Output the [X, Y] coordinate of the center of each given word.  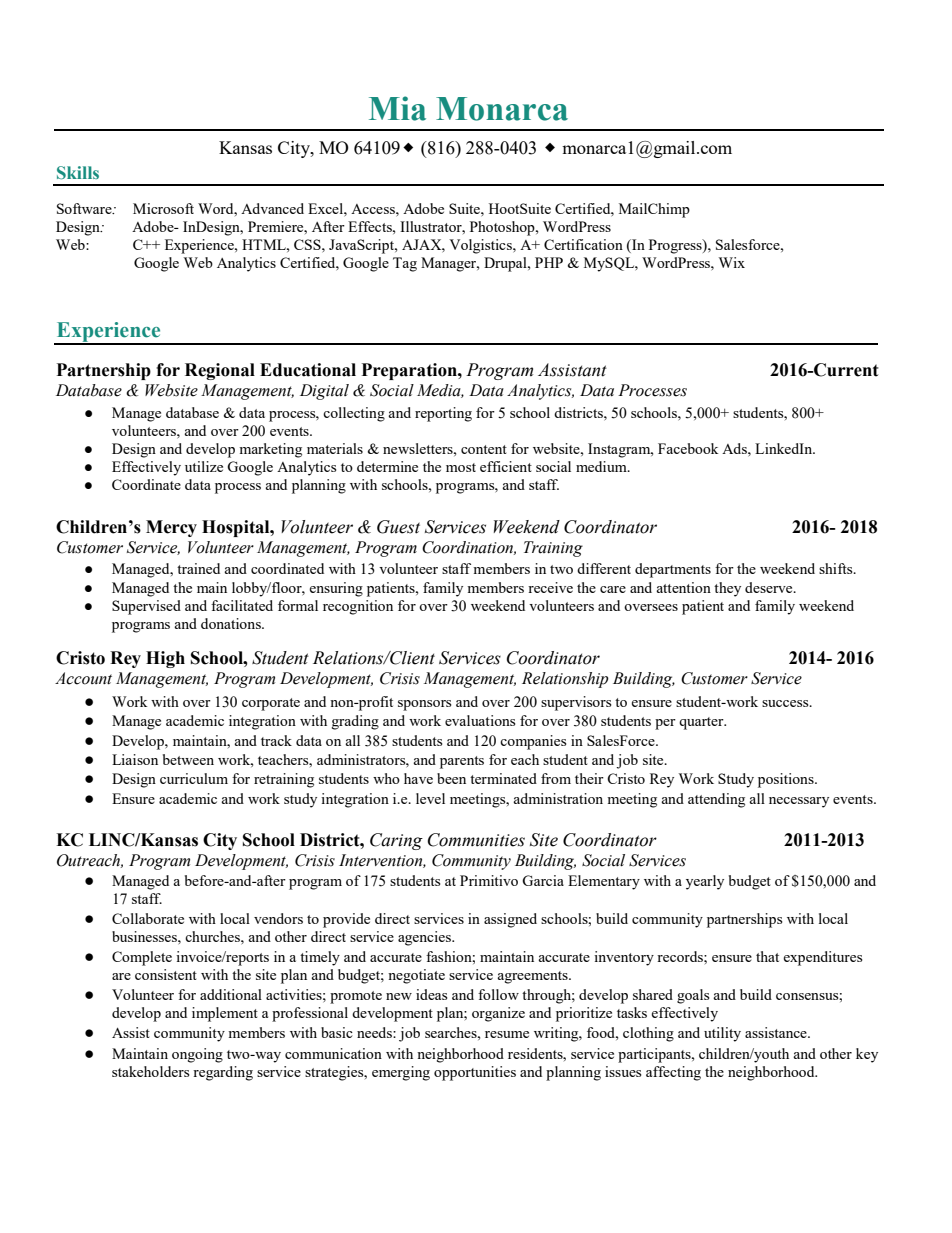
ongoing [197, 1055]
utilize [204, 466]
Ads [735, 448]
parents [462, 762]
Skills [78, 172]
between [188, 759]
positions [787, 780]
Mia [397, 108]
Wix [732, 262]
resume [507, 1034]
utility [722, 1034]
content [484, 449]
